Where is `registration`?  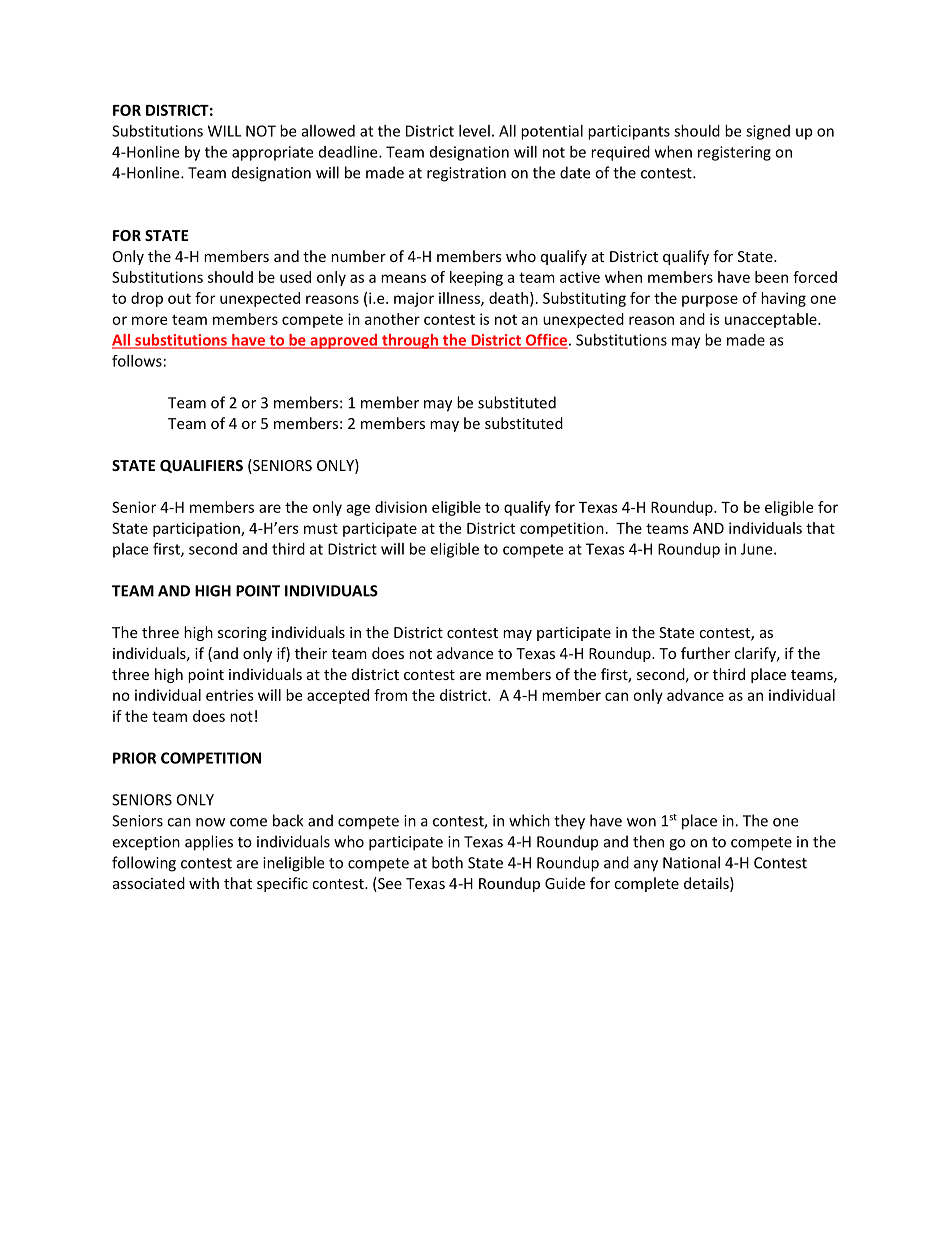 registration is located at coordinates (466, 174).
